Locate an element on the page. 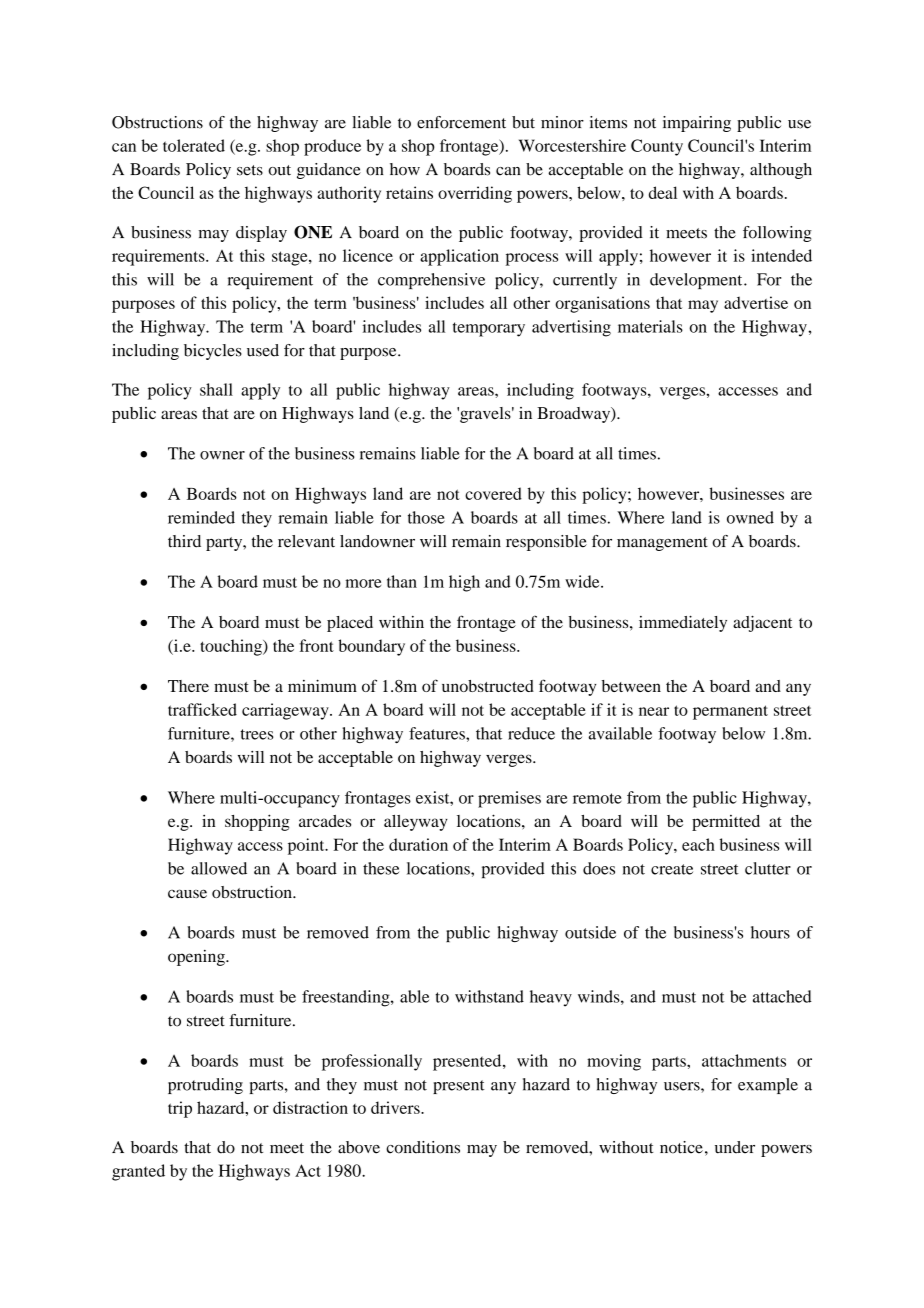 The image size is (924, 1308). trip is located at coordinates (180, 1109).
